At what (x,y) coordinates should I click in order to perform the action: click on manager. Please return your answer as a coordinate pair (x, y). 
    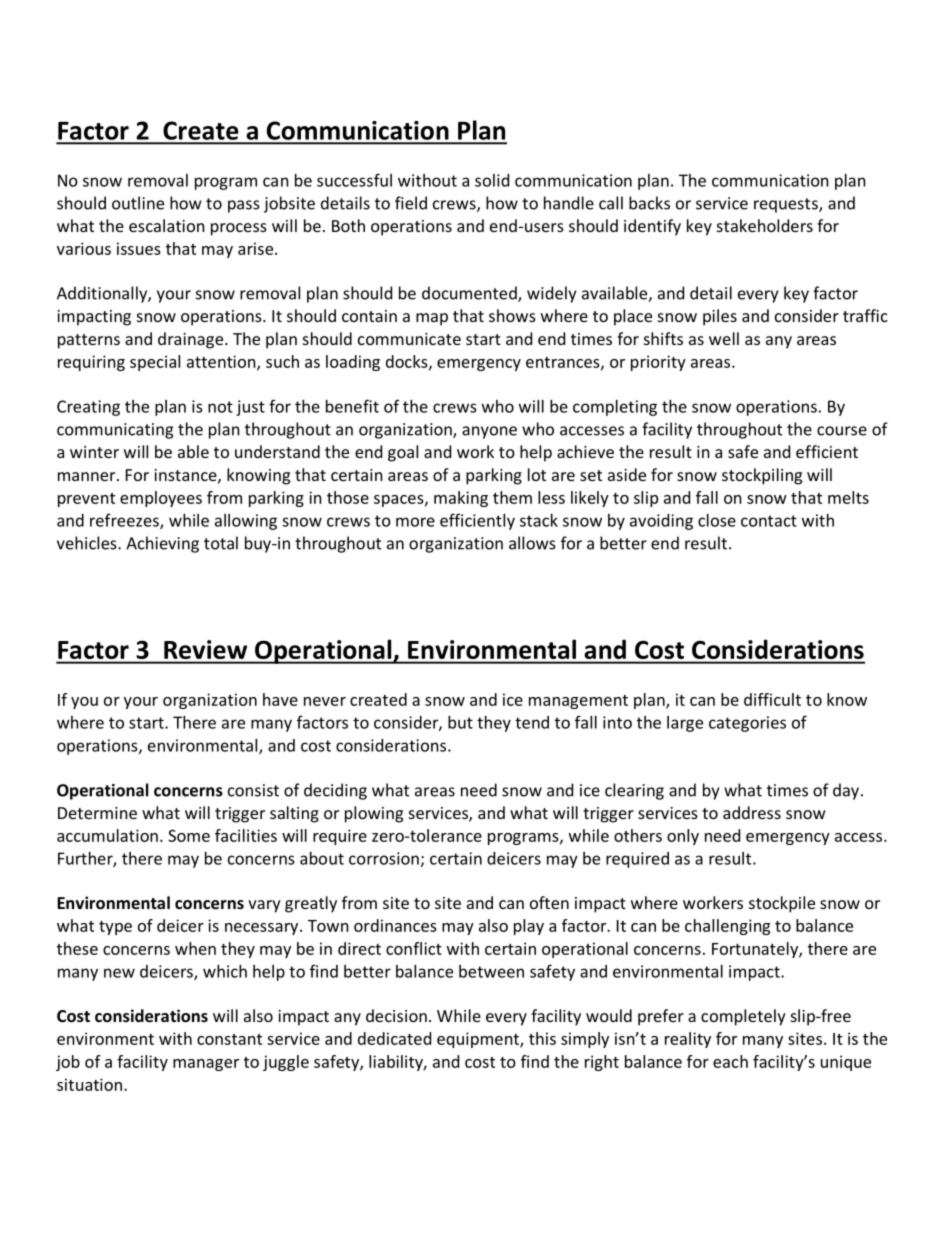
    Looking at the image, I should click on (206, 1065).
